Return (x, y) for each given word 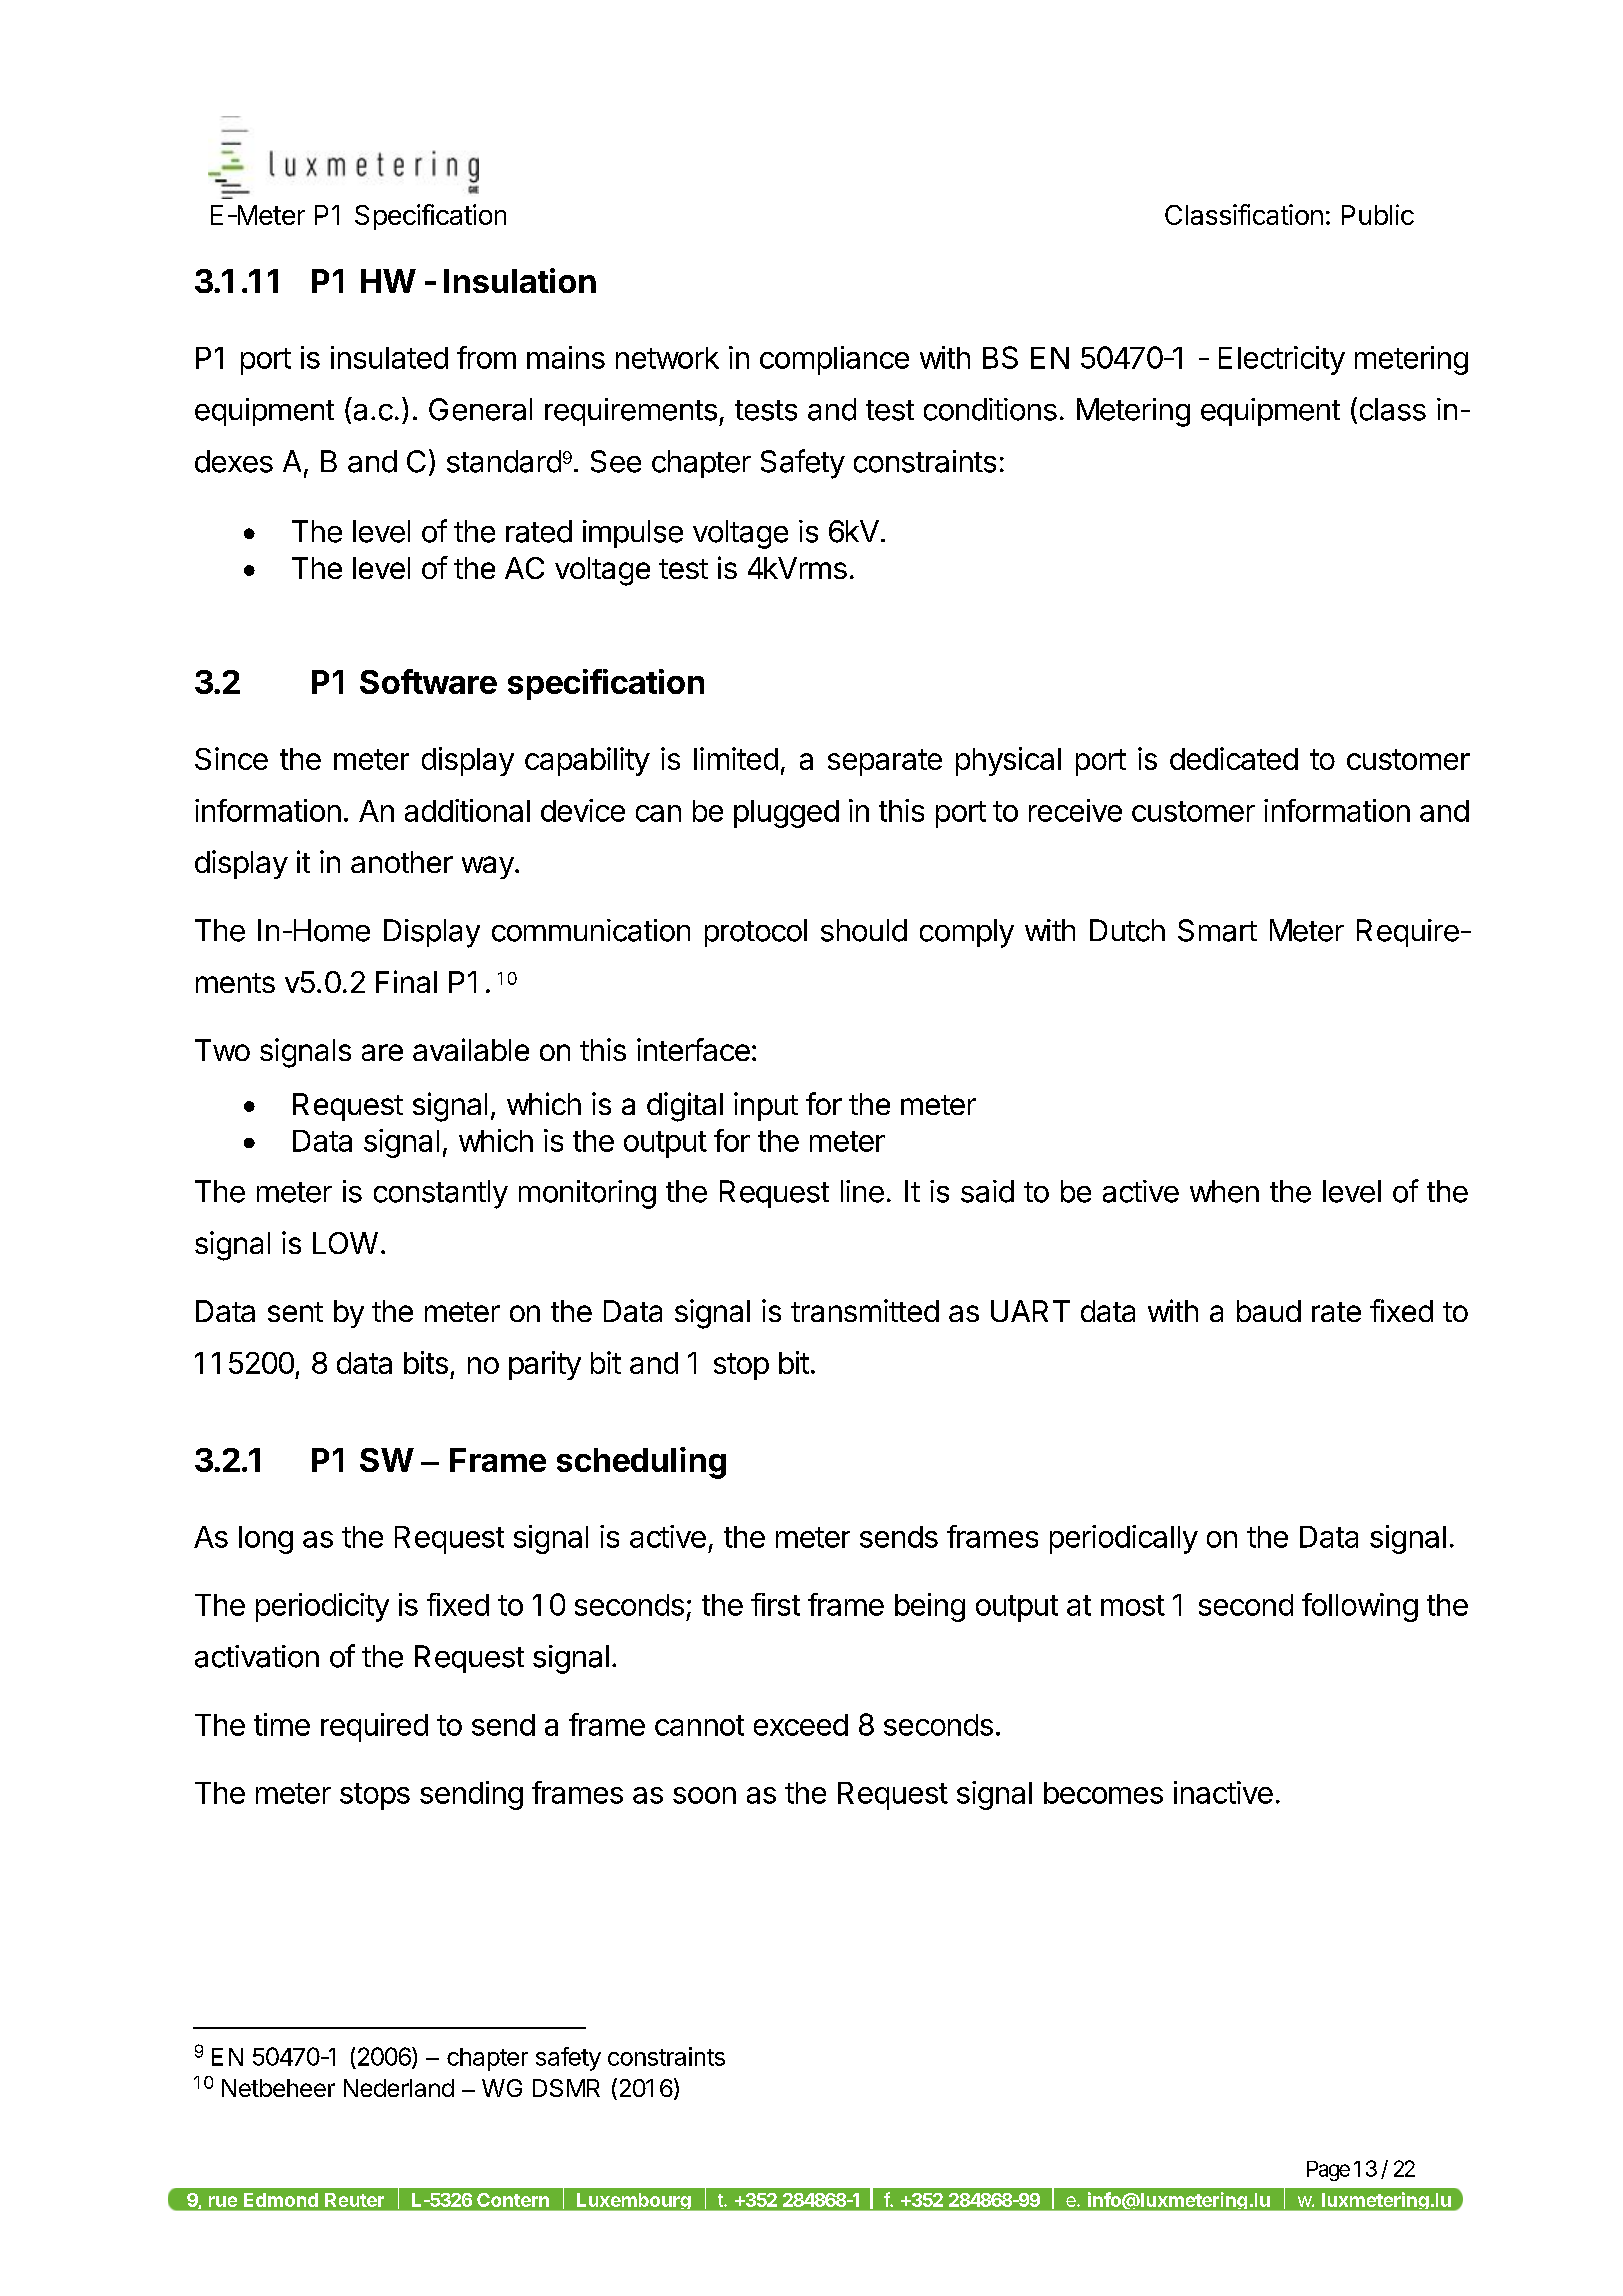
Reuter (354, 2200)
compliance (834, 360)
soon (704, 1795)
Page (1328, 2171)
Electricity (1282, 360)
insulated (389, 357)
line (862, 1191)
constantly (441, 1194)
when (1224, 1191)
